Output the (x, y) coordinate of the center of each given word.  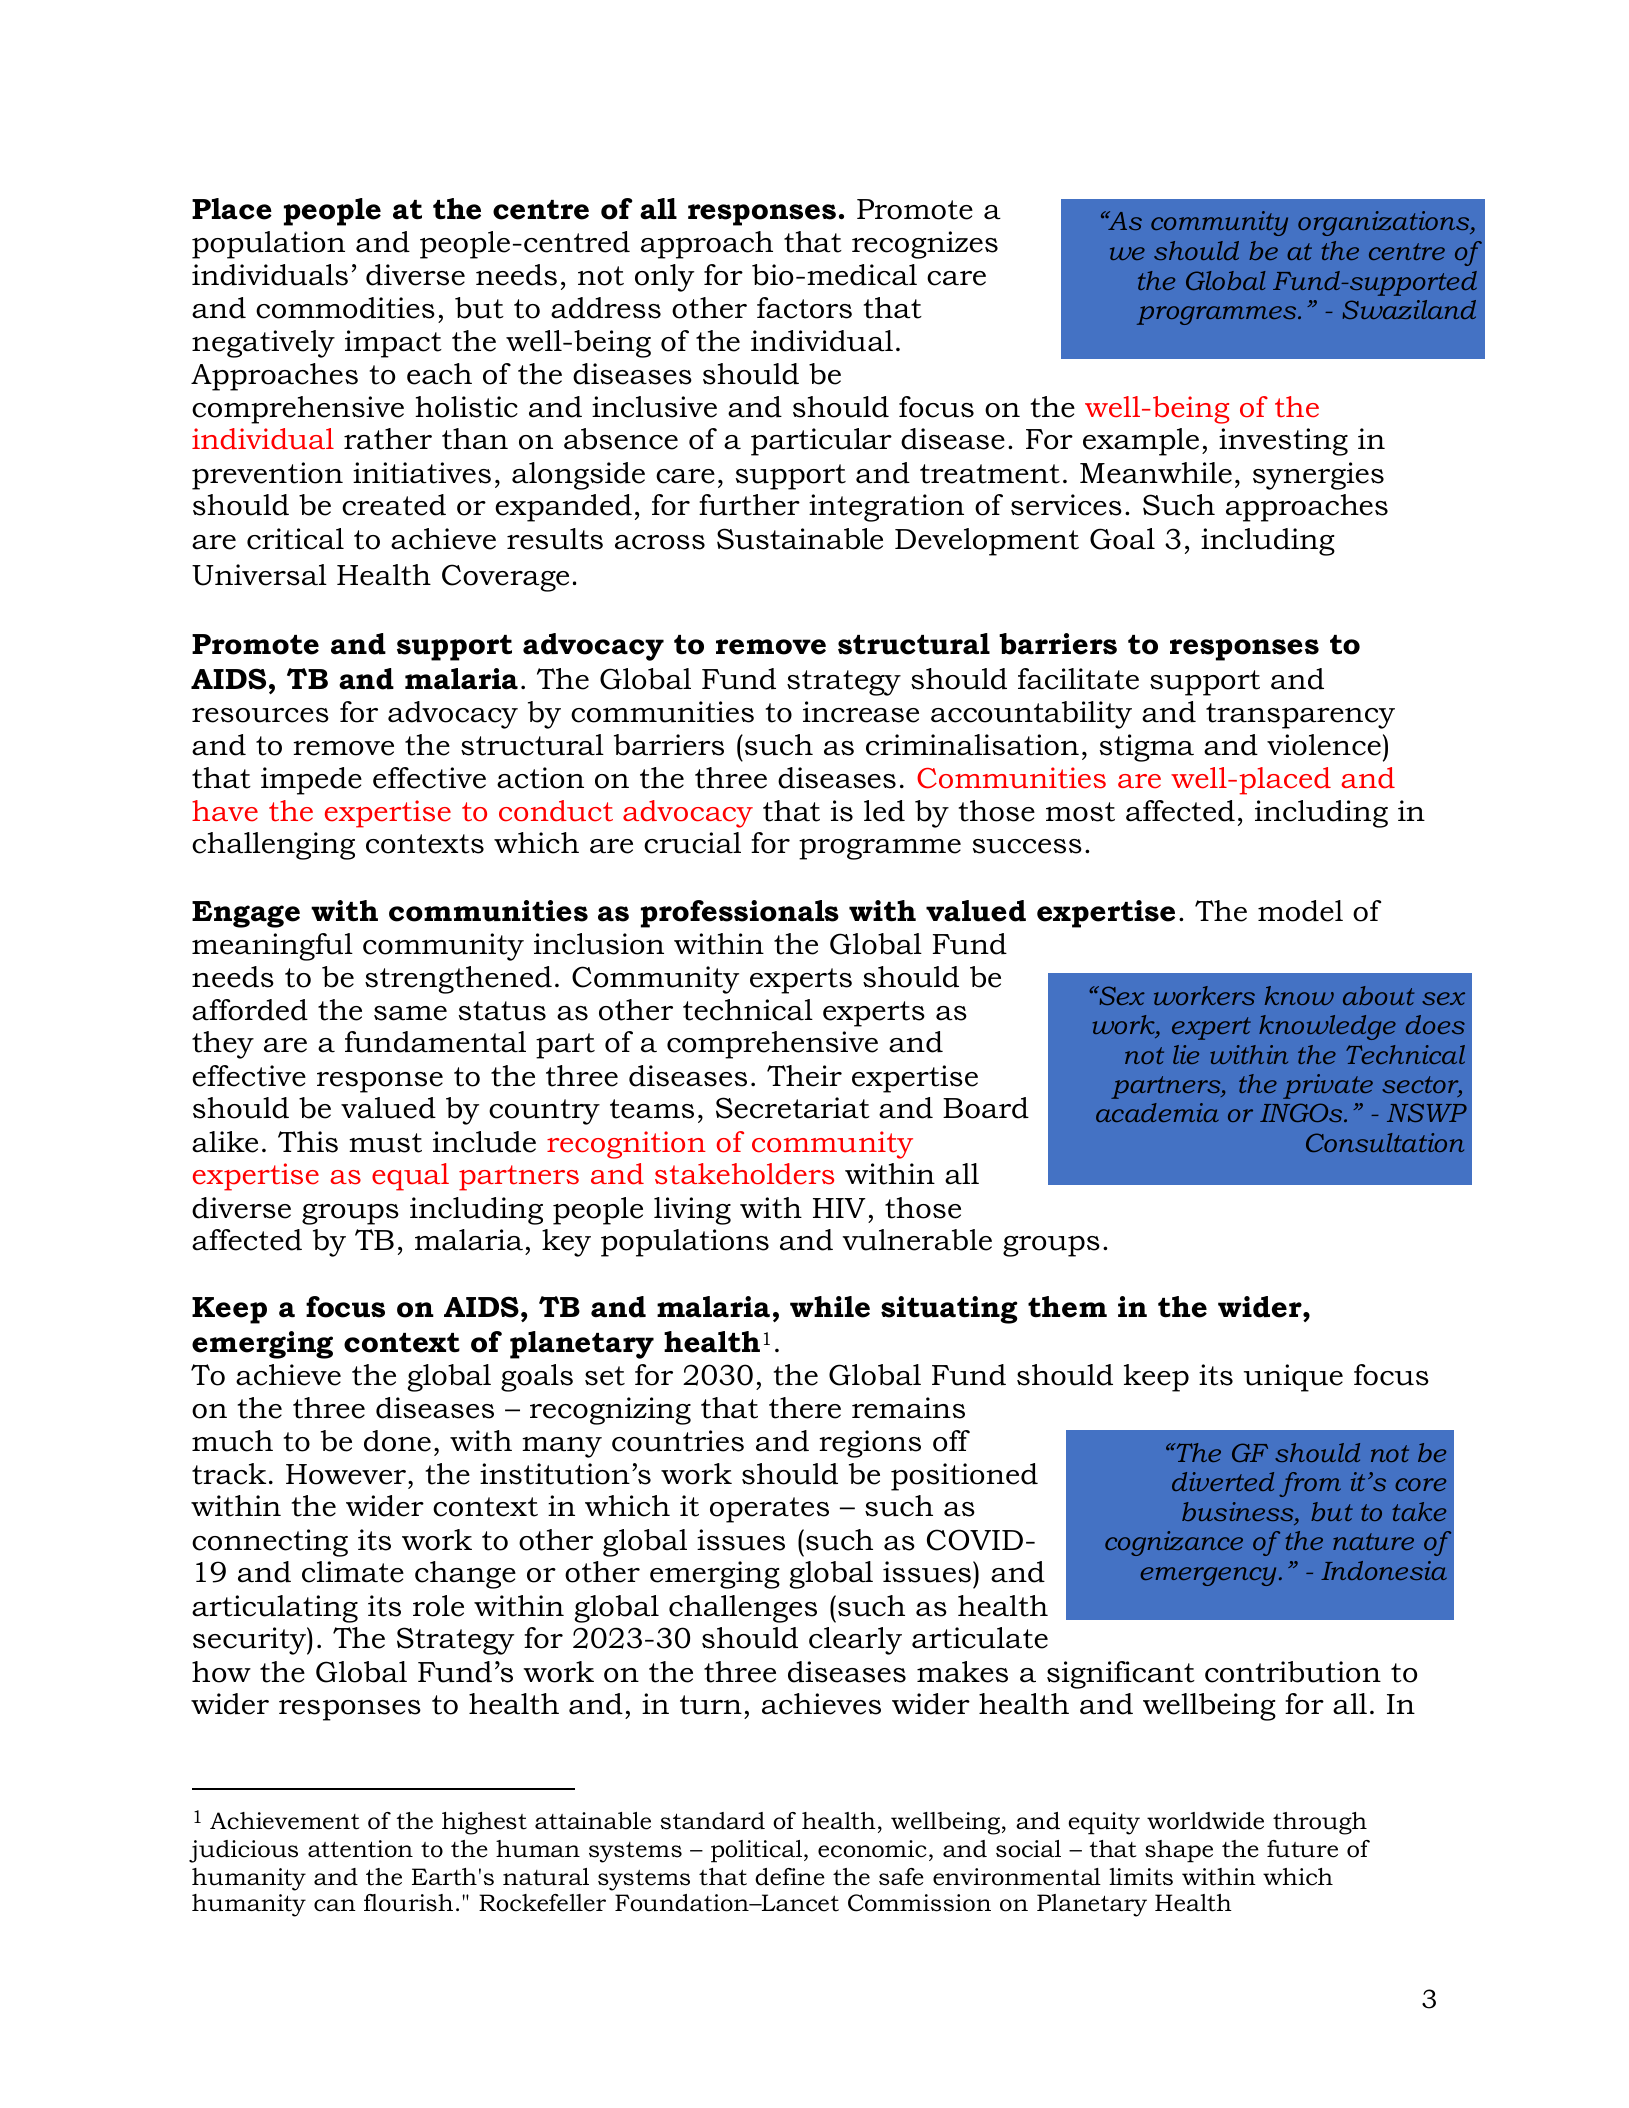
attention (360, 1849)
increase (861, 712)
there (805, 1408)
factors (804, 308)
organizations (1385, 223)
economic (872, 1849)
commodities (345, 308)
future (1302, 1849)
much (232, 1441)
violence (1324, 745)
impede (311, 781)
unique (1293, 1378)
